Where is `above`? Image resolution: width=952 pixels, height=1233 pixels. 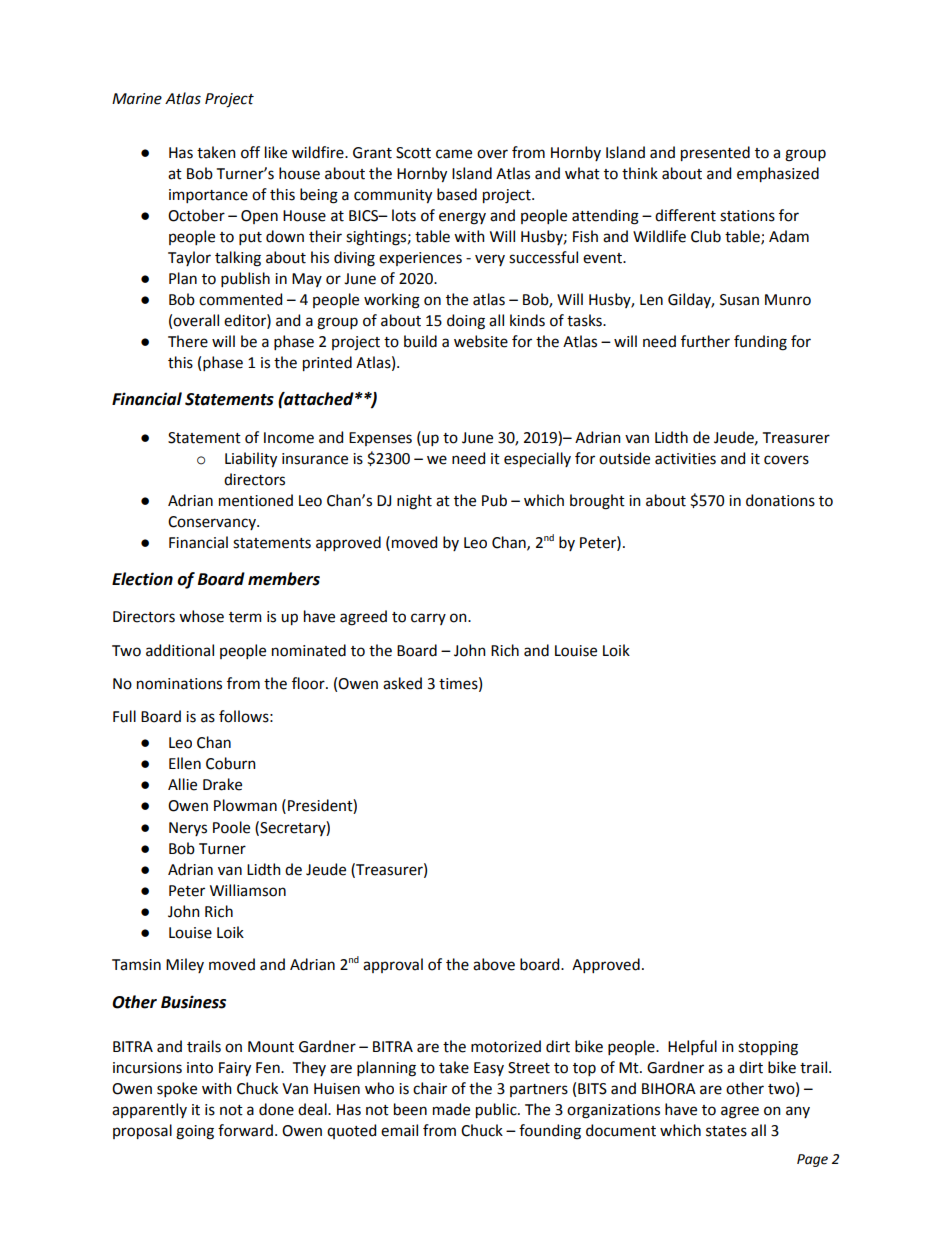
above is located at coordinates (494, 964).
